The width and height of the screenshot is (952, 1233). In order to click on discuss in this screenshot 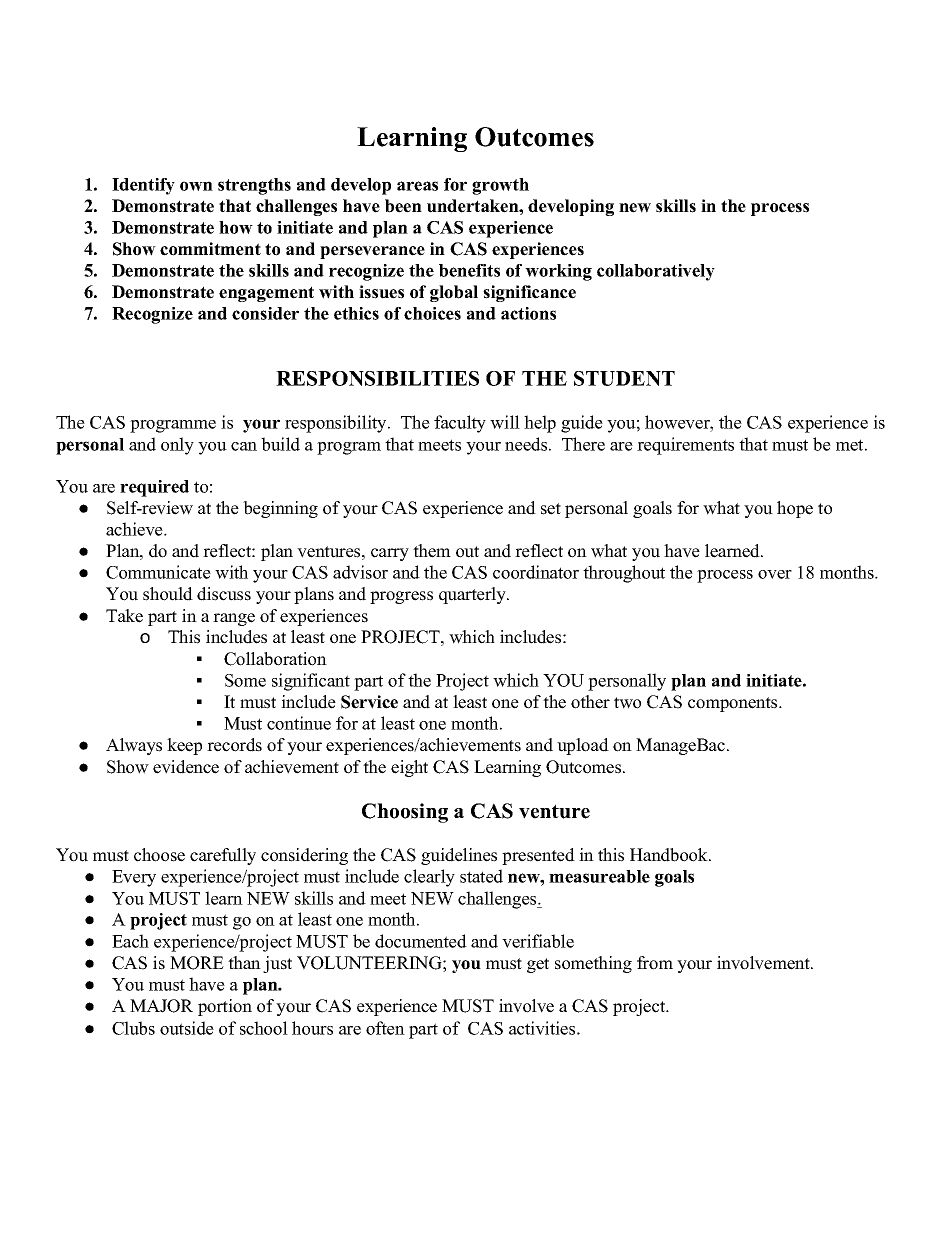, I will do `click(224, 594)`.
